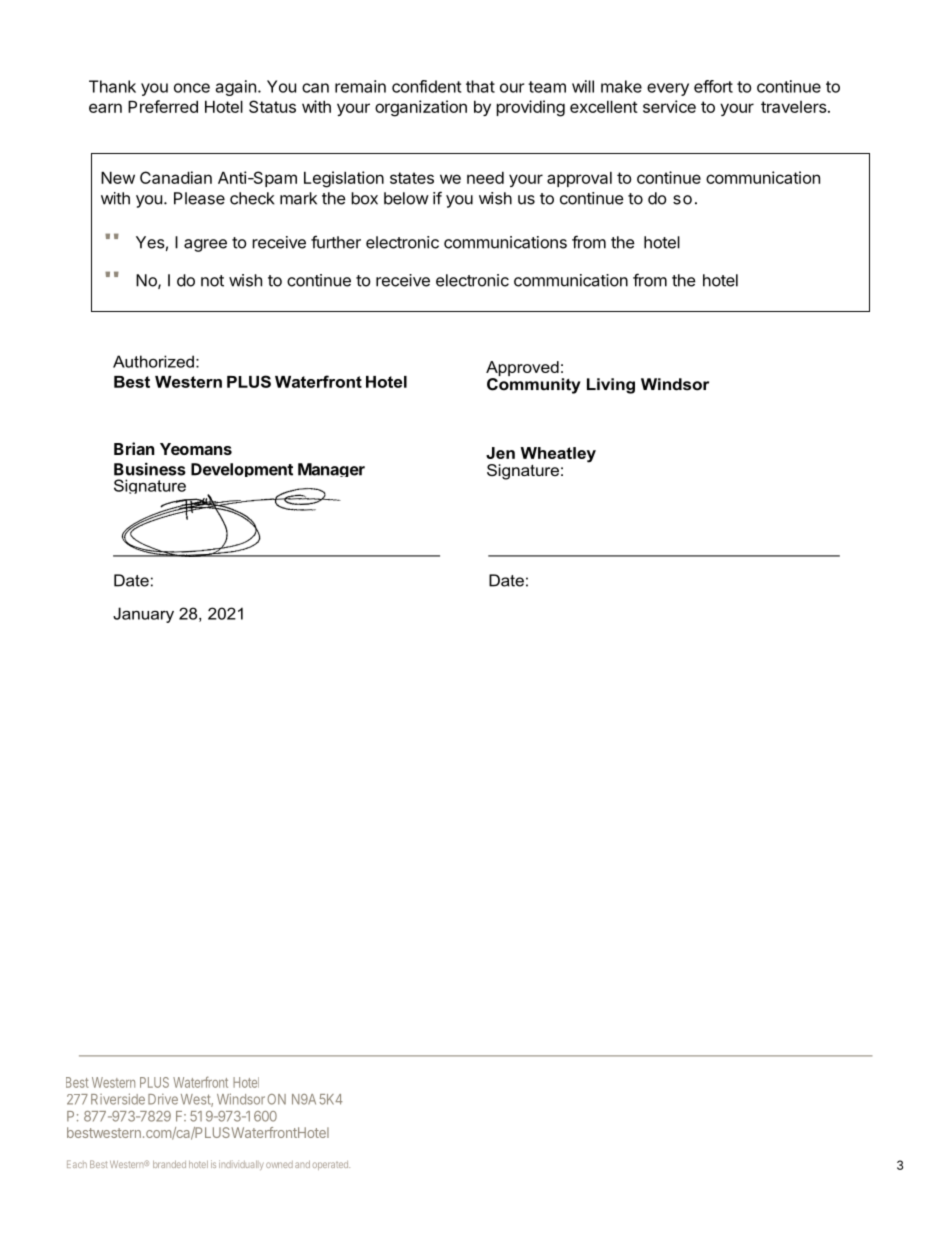 The image size is (952, 1233). What do you see at coordinates (163, 1099) in the document?
I see `Drive` at bounding box center [163, 1099].
